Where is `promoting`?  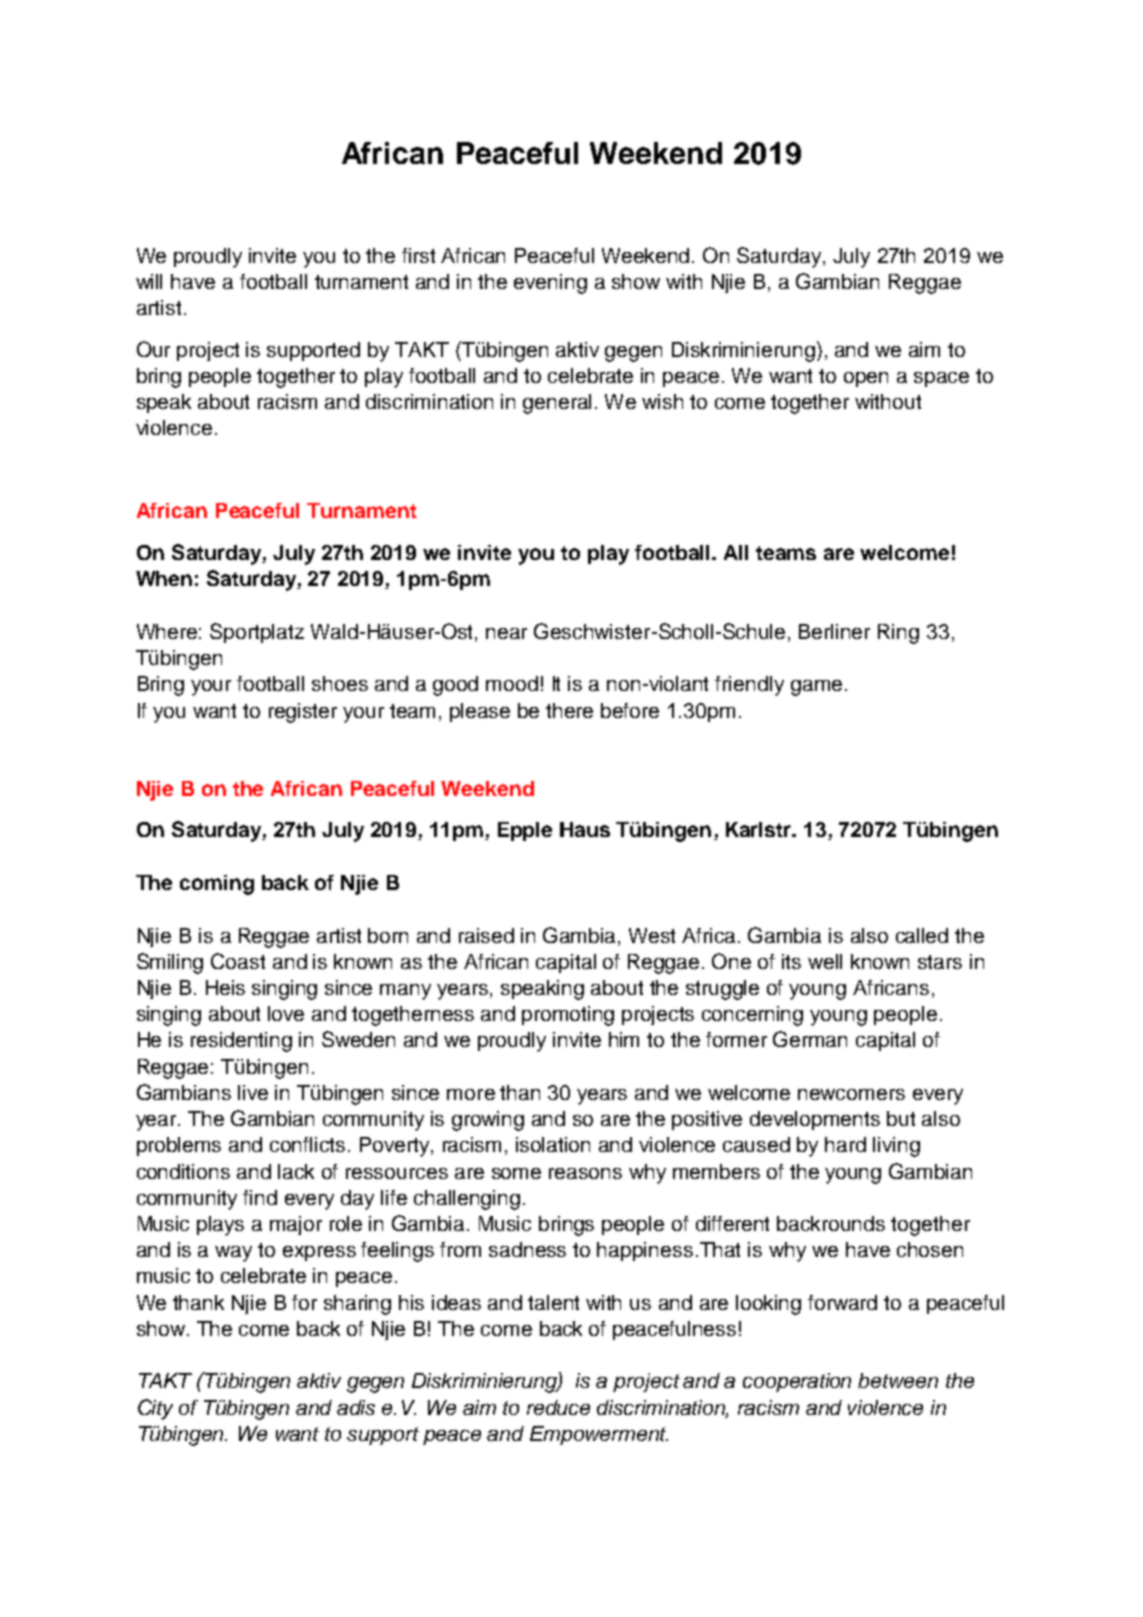
promoting is located at coordinates (568, 1016).
